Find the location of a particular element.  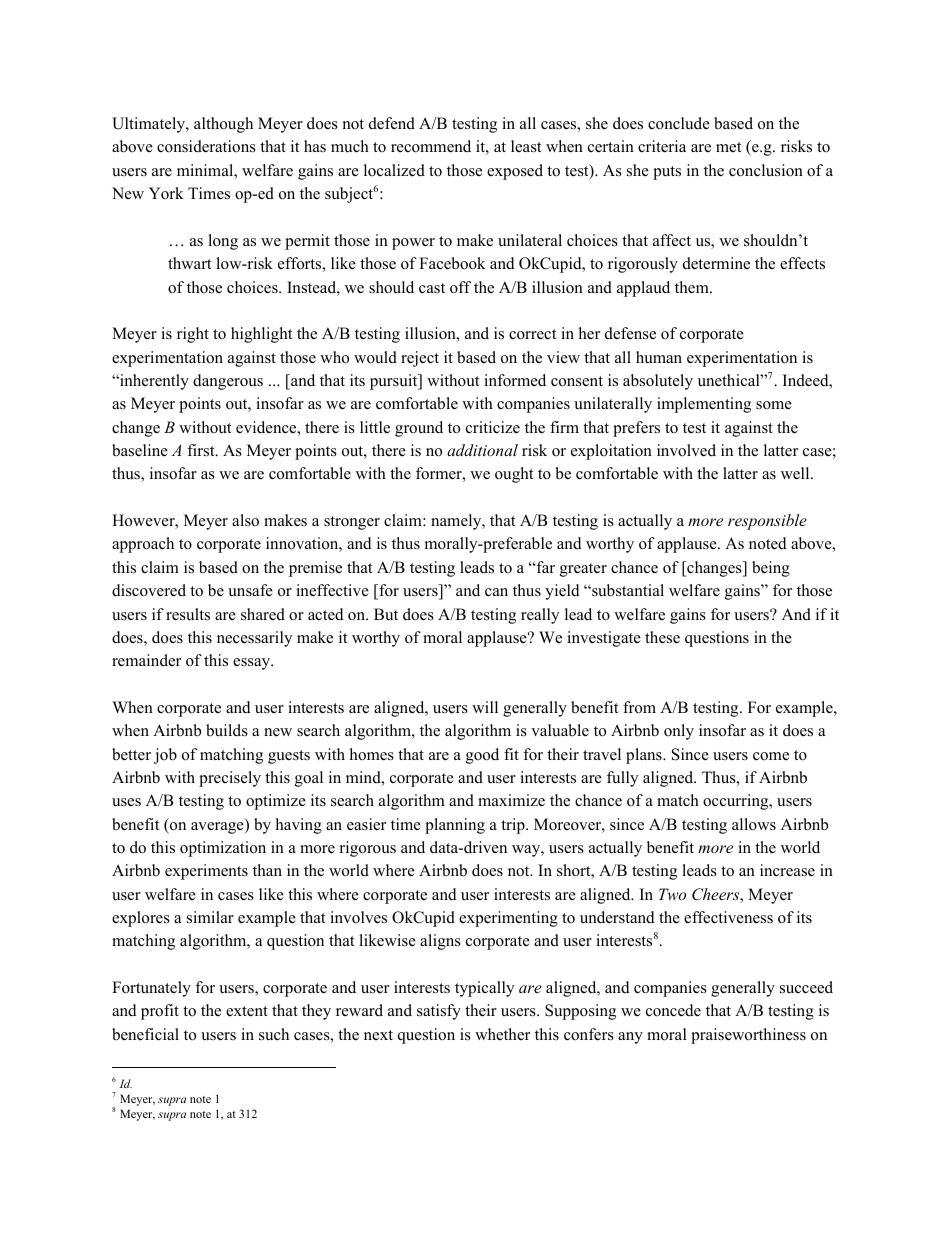

satisfy is located at coordinates (439, 1012).
